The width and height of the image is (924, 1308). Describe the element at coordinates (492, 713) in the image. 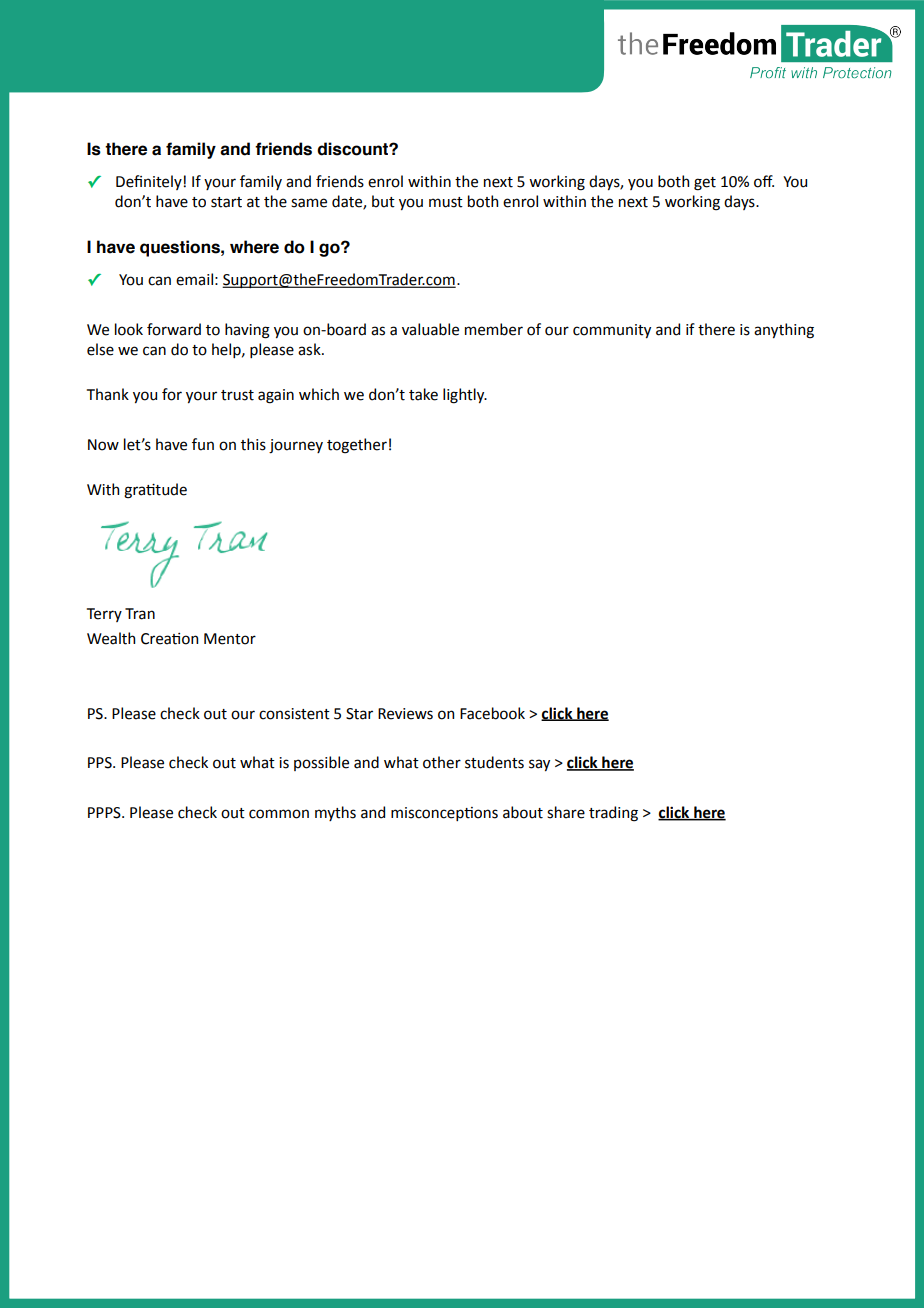

I see `Facebook` at that location.
